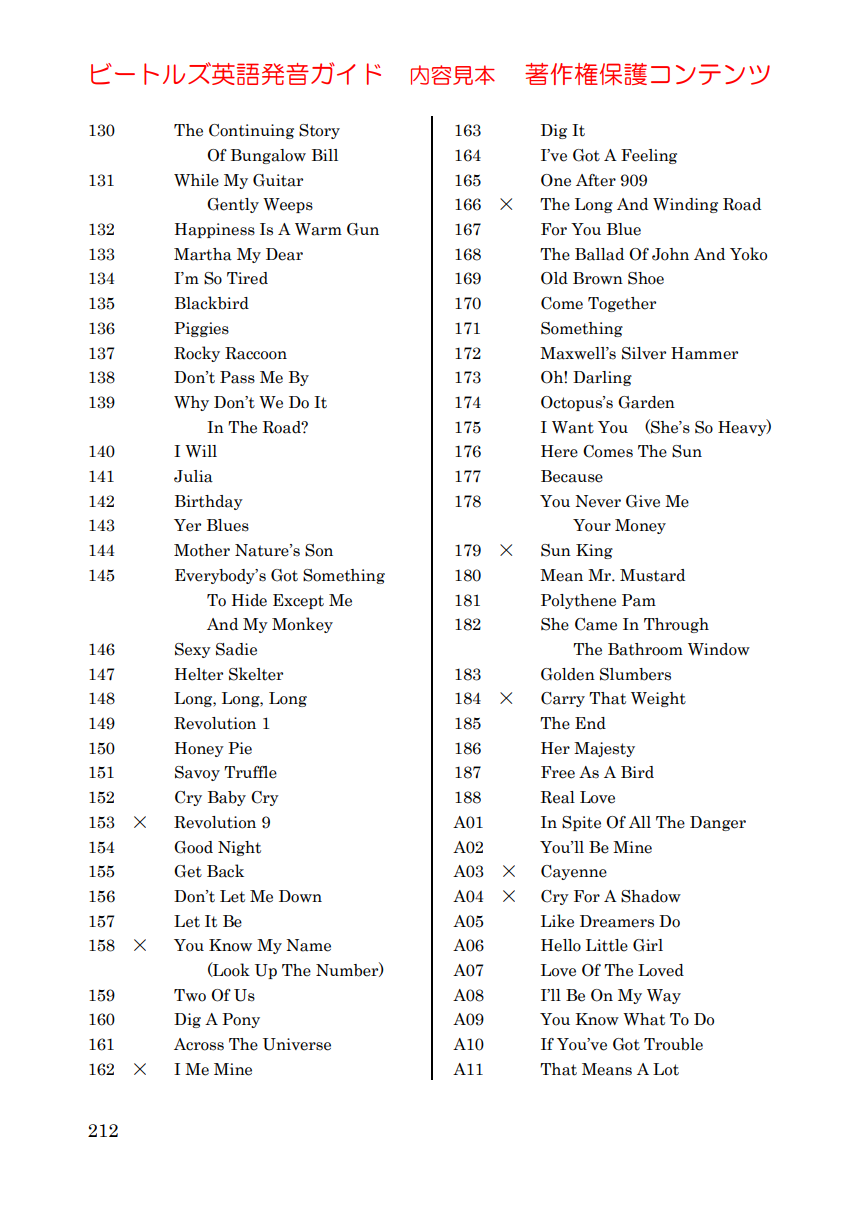 This image has height=1225, width=864. I want to click on Through, so click(676, 625).
